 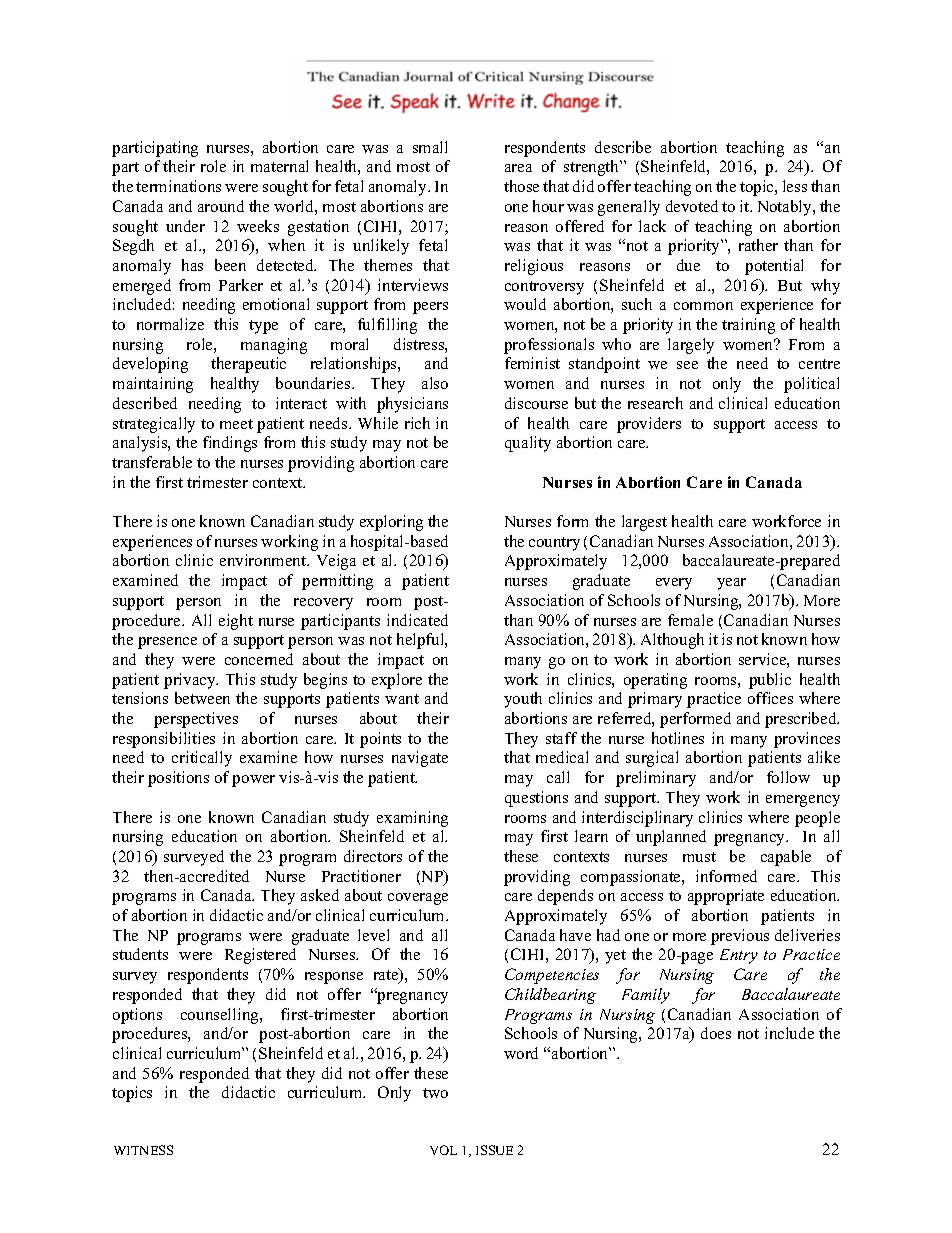 What do you see at coordinates (536, 799) in the page?
I see `questions` at bounding box center [536, 799].
